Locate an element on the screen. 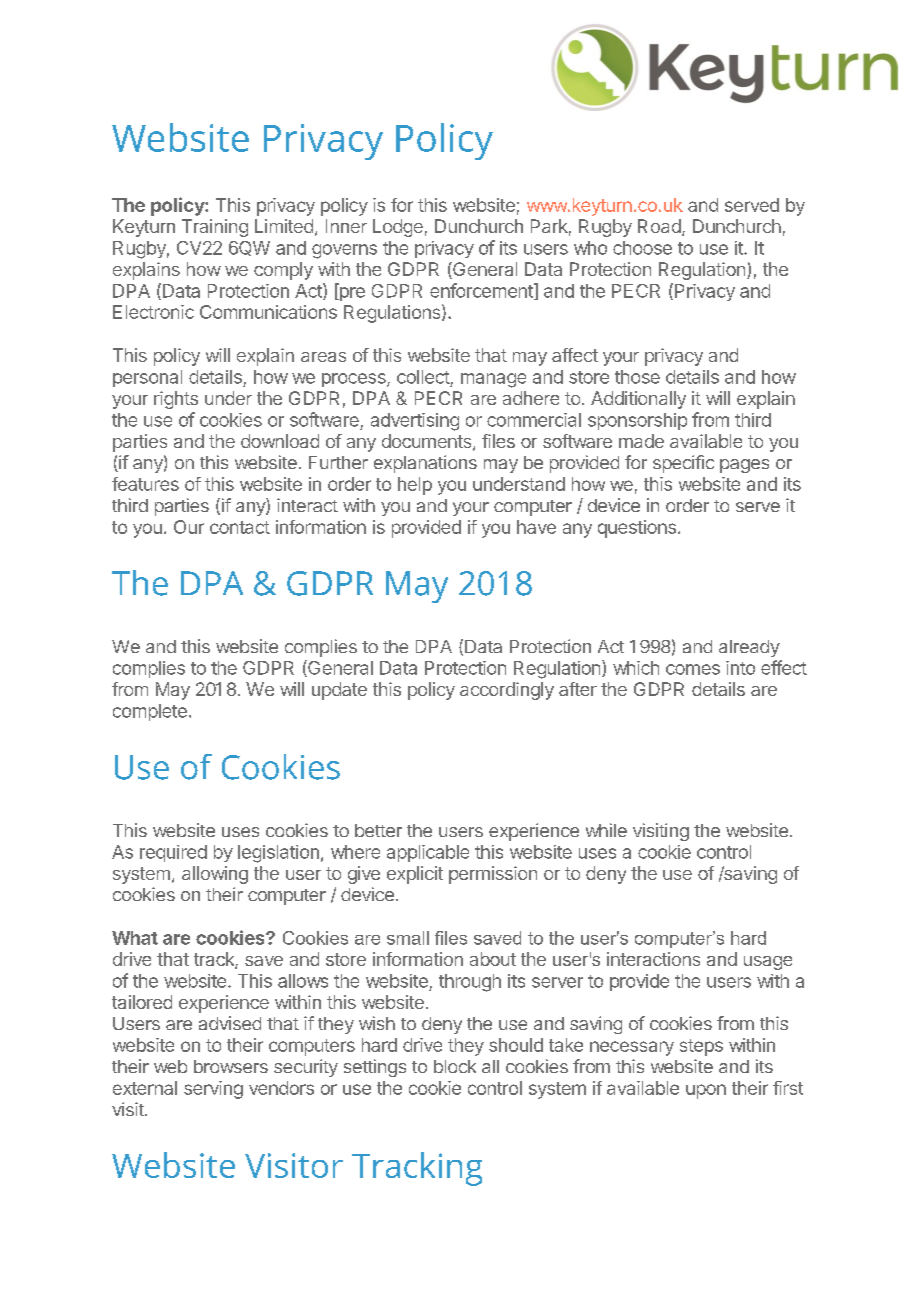  comes is located at coordinates (693, 669).
